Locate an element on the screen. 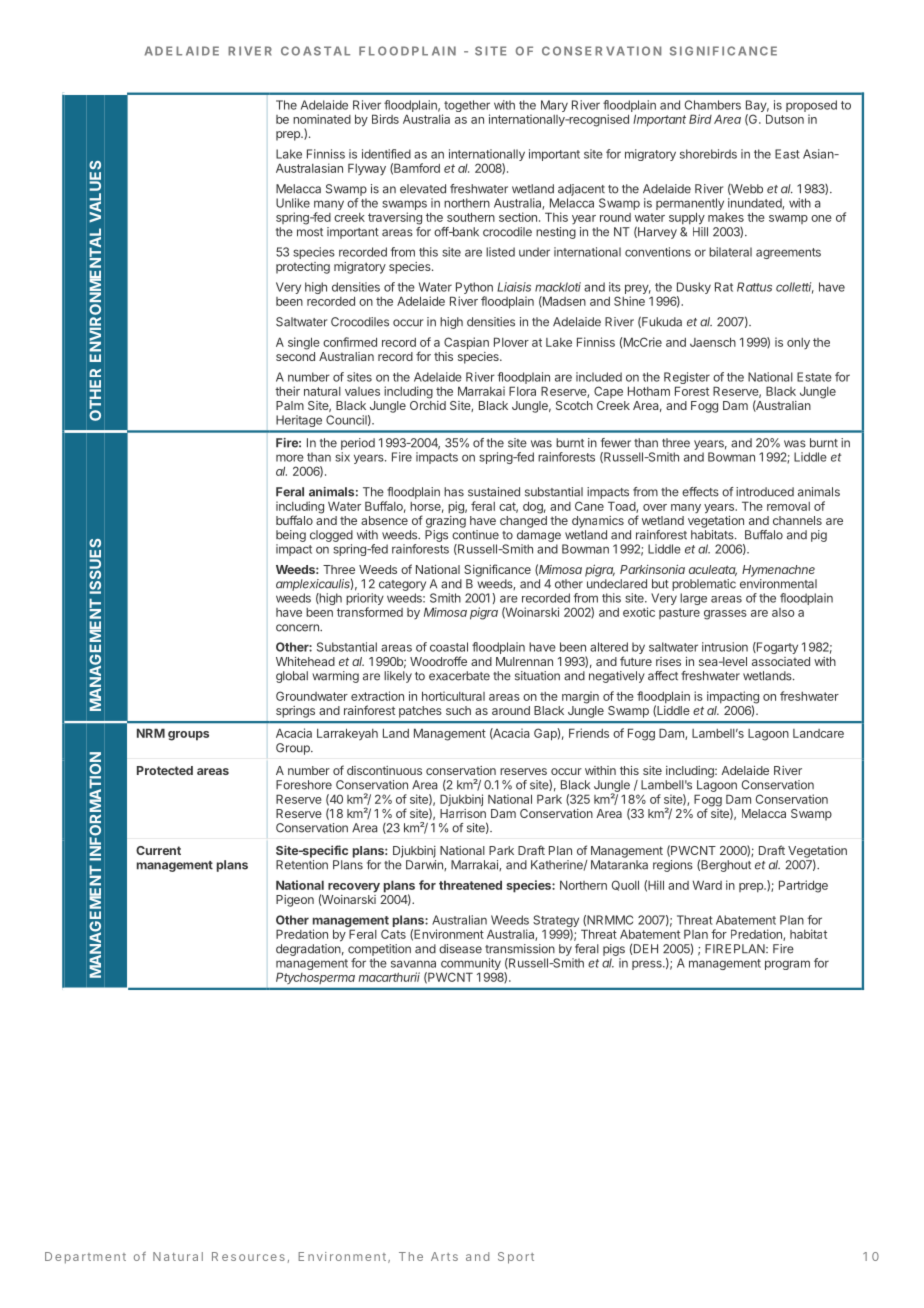  introduced is located at coordinates (765, 492).
